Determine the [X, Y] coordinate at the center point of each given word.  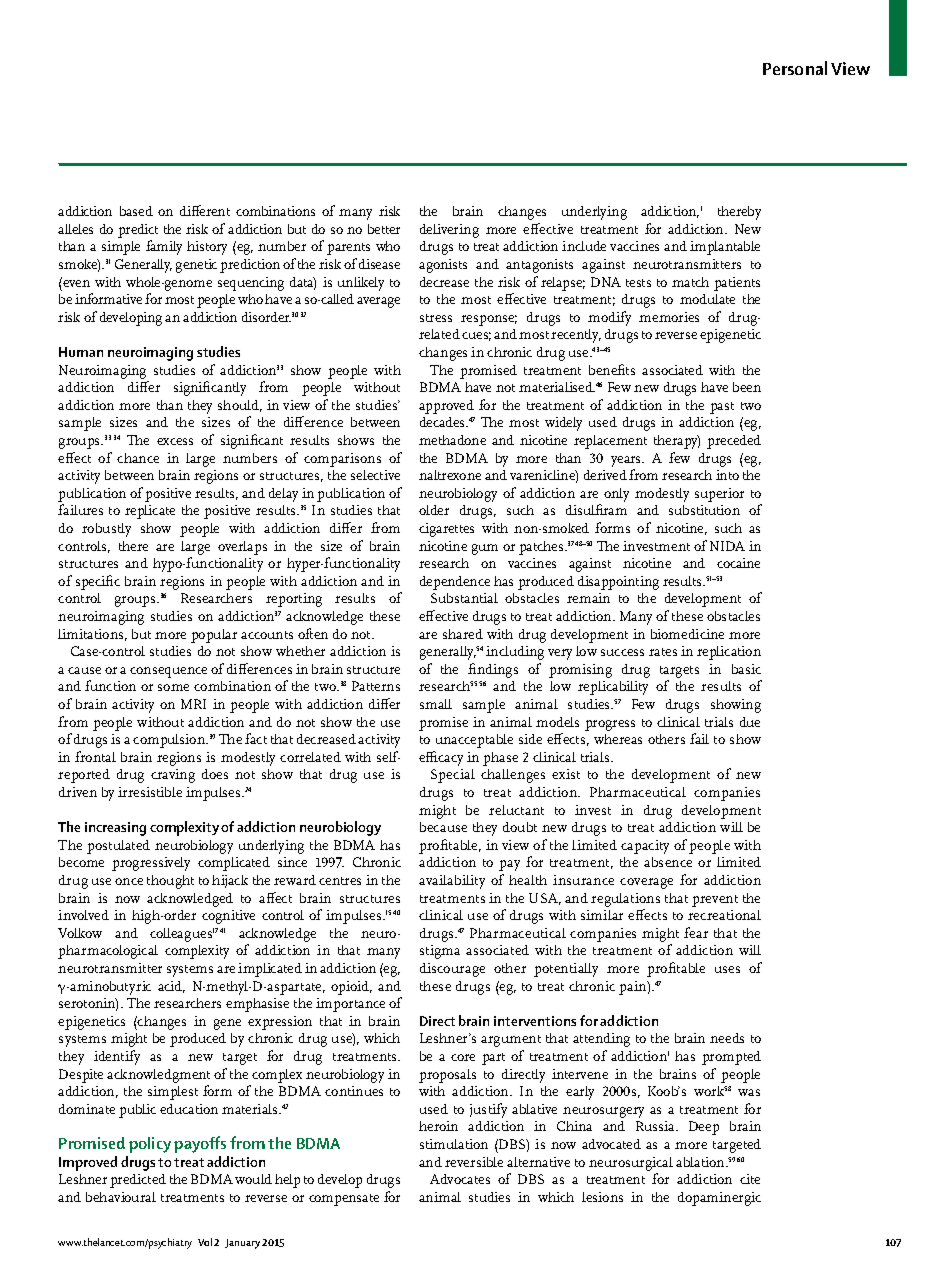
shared [463, 634]
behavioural [121, 1197]
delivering [449, 231]
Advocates [460, 1179]
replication [729, 653]
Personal [795, 68]
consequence [168, 672]
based [136, 211]
